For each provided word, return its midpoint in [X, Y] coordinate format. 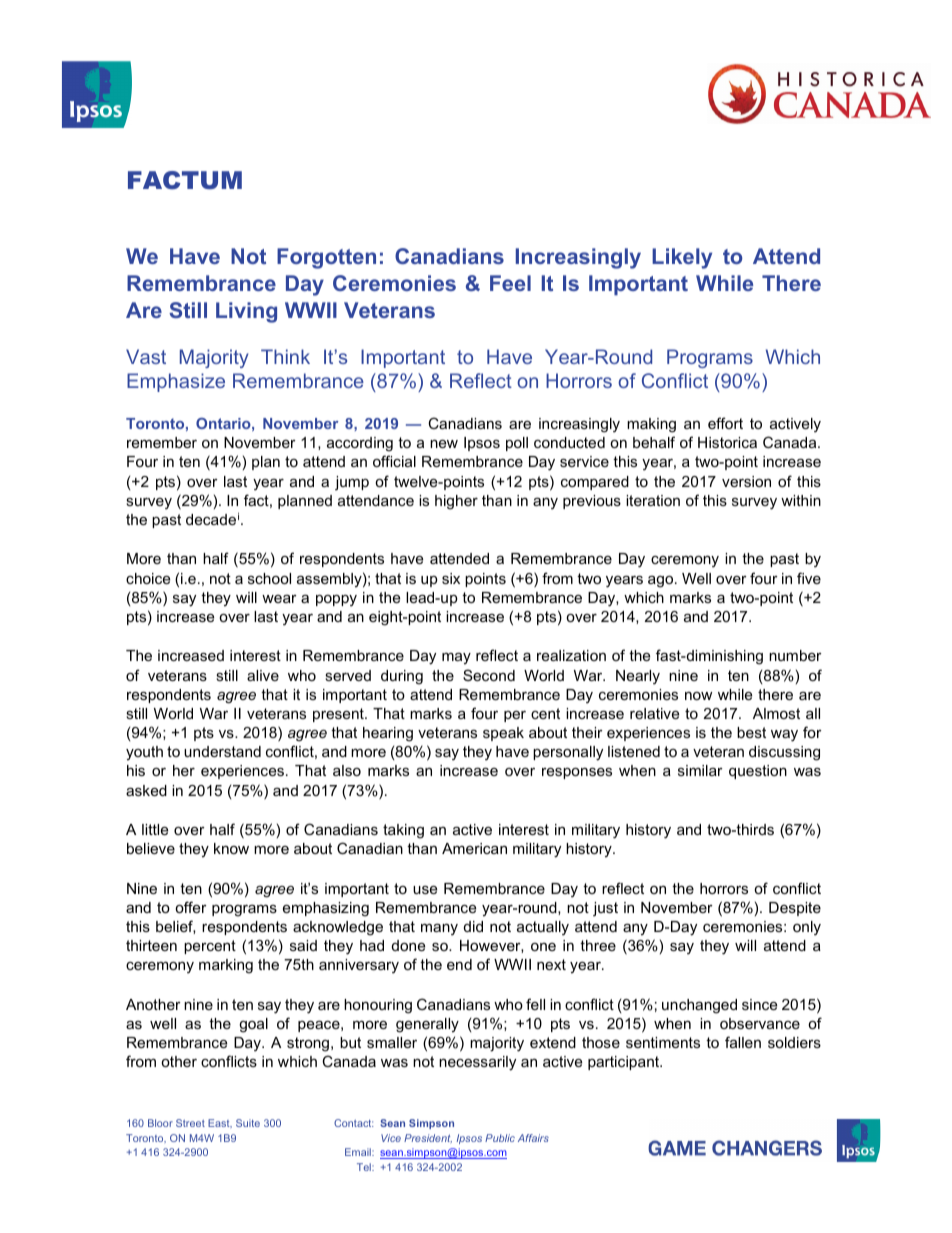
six [451, 578]
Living [246, 312]
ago [662, 582]
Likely [682, 258]
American [474, 848]
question [758, 772]
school [269, 578]
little [155, 829]
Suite [248, 1123]
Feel [510, 283]
